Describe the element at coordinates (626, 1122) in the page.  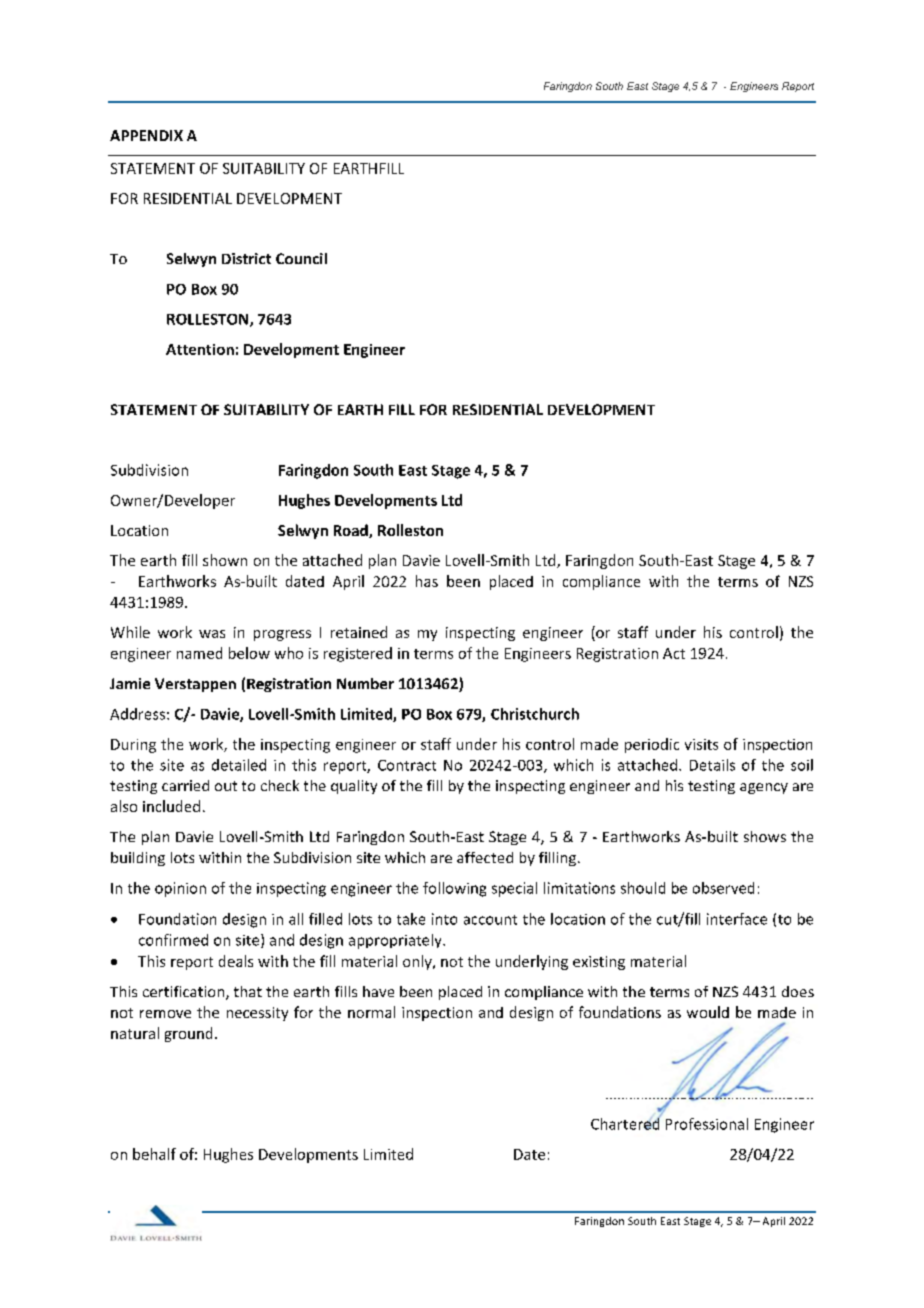
I see `Chartered` at that location.
